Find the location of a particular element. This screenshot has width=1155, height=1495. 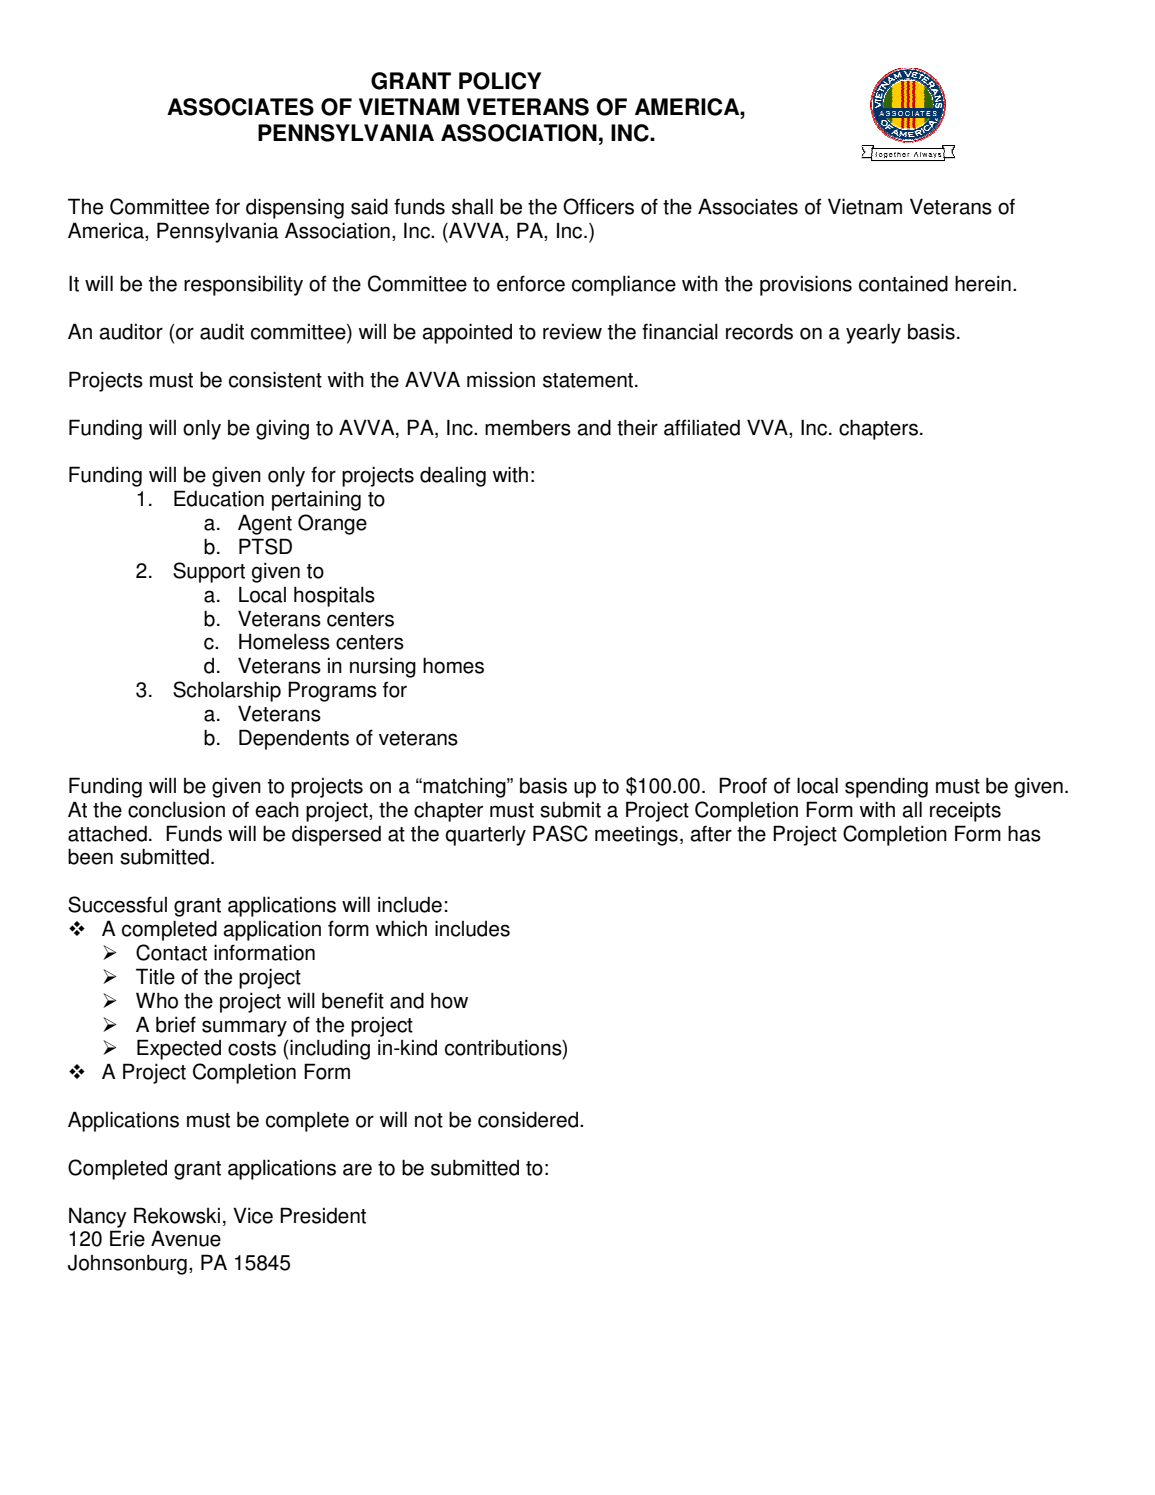

dispensing is located at coordinates (295, 208).
